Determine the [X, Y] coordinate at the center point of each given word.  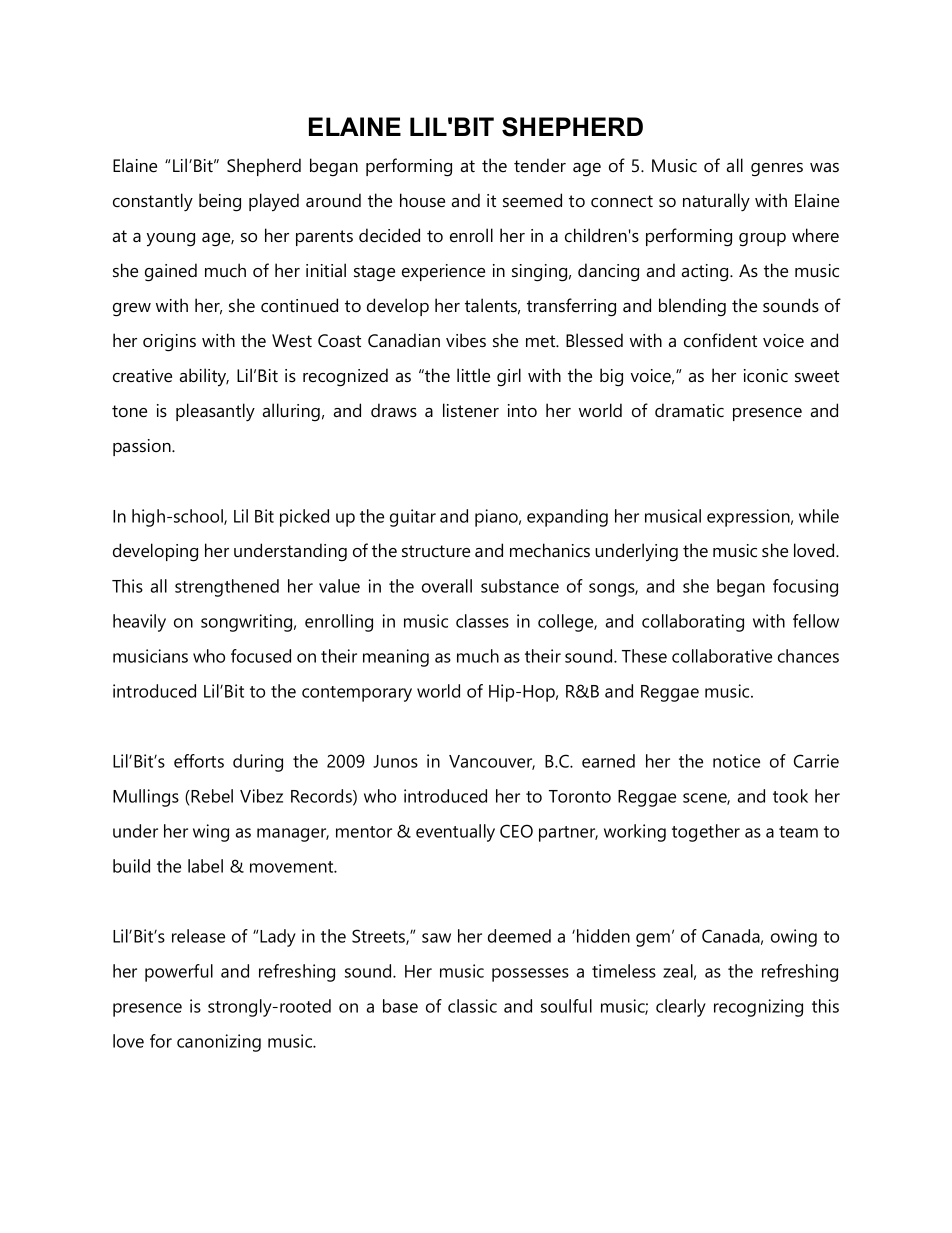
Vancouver [492, 762]
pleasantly [215, 412]
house [422, 200]
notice [736, 761]
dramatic [689, 410]
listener [471, 410]
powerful [179, 973]
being [220, 202]
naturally [716, 202]
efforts [199, 761]
